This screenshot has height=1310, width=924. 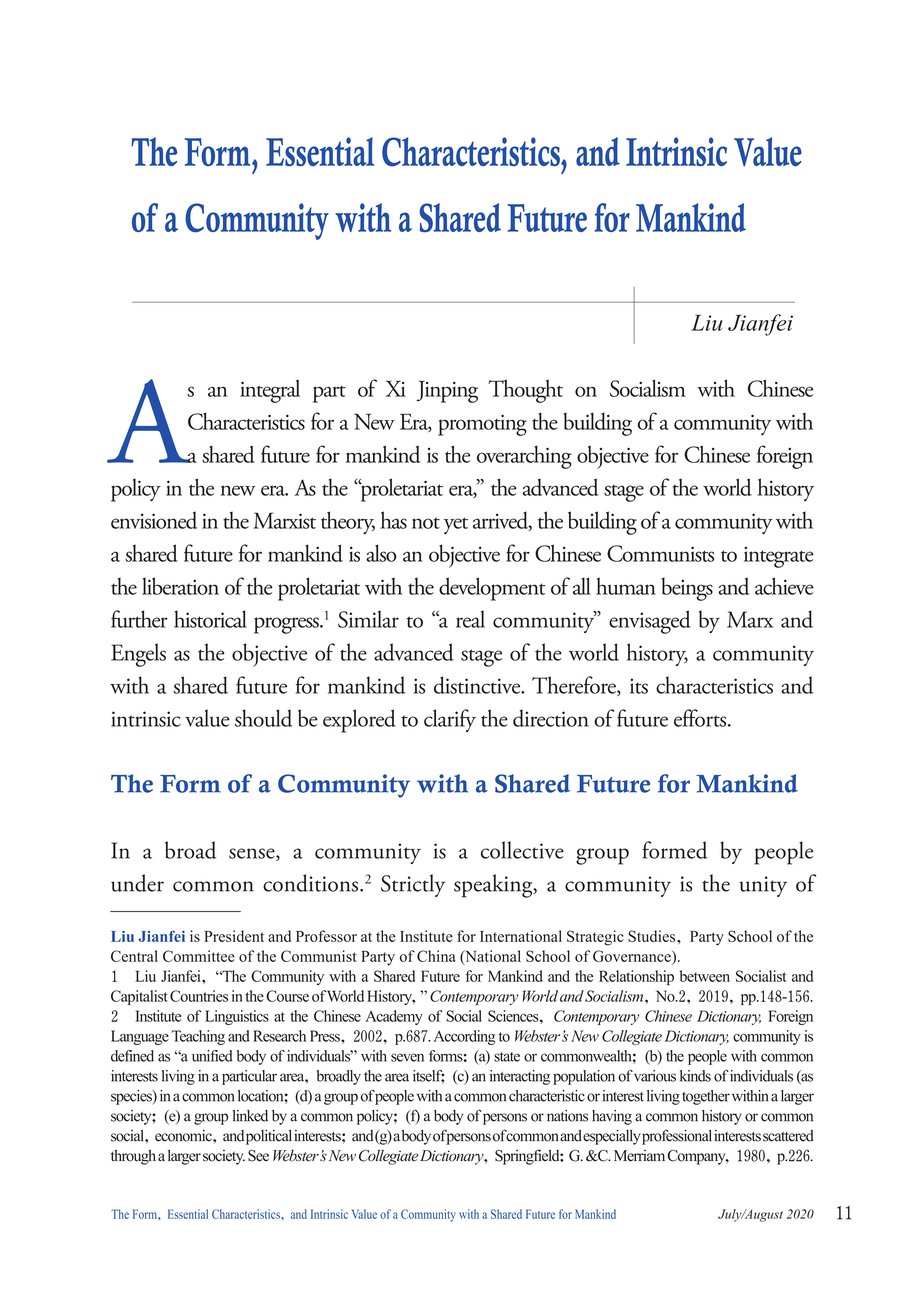 I want to click on promoting, so click(x=482, y=425).
